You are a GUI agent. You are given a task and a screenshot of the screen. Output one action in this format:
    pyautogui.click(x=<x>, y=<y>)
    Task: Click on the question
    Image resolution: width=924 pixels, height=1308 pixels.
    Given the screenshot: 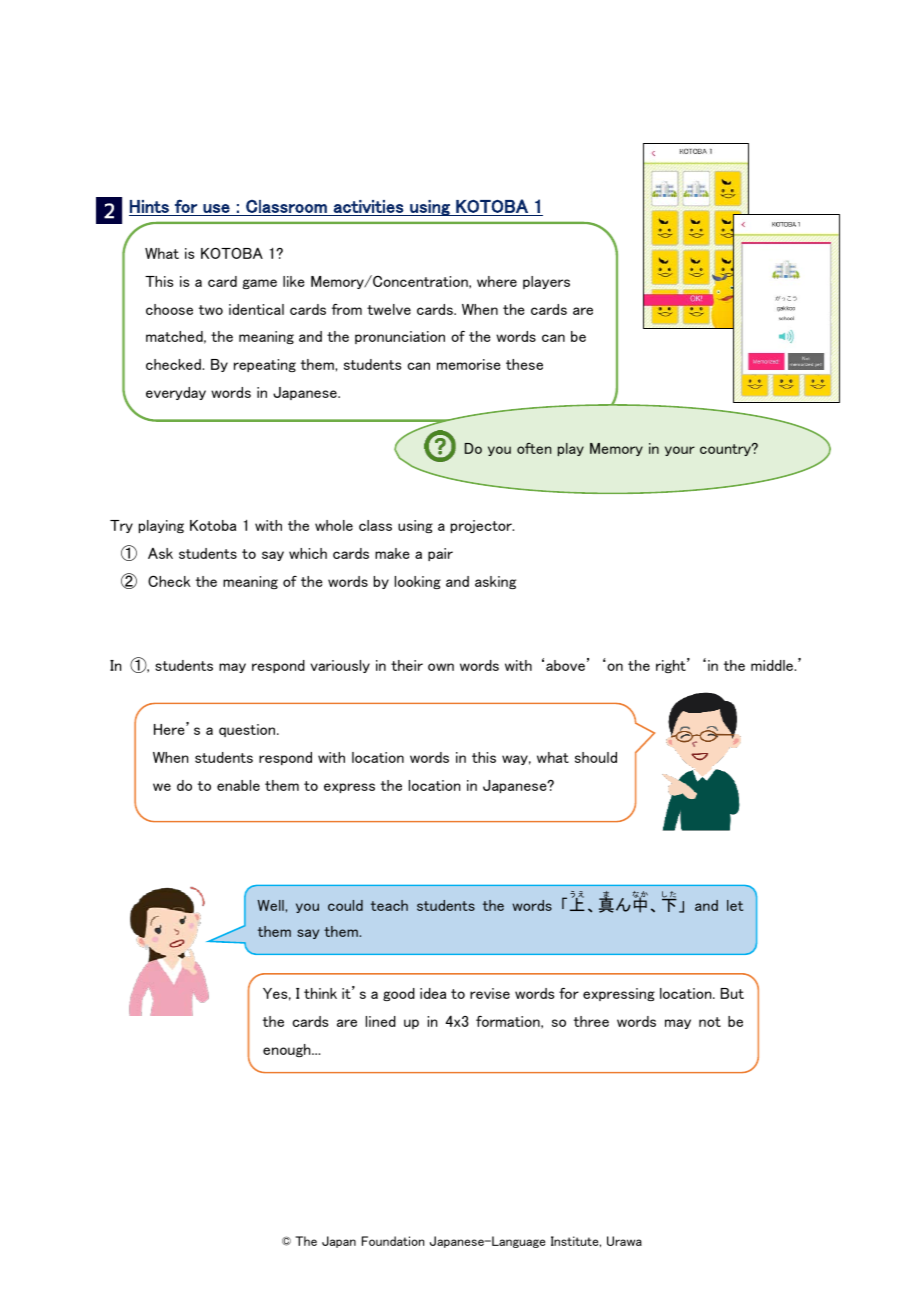 What is the action you would take?
    pyautogui.click(x=248, y=730)
